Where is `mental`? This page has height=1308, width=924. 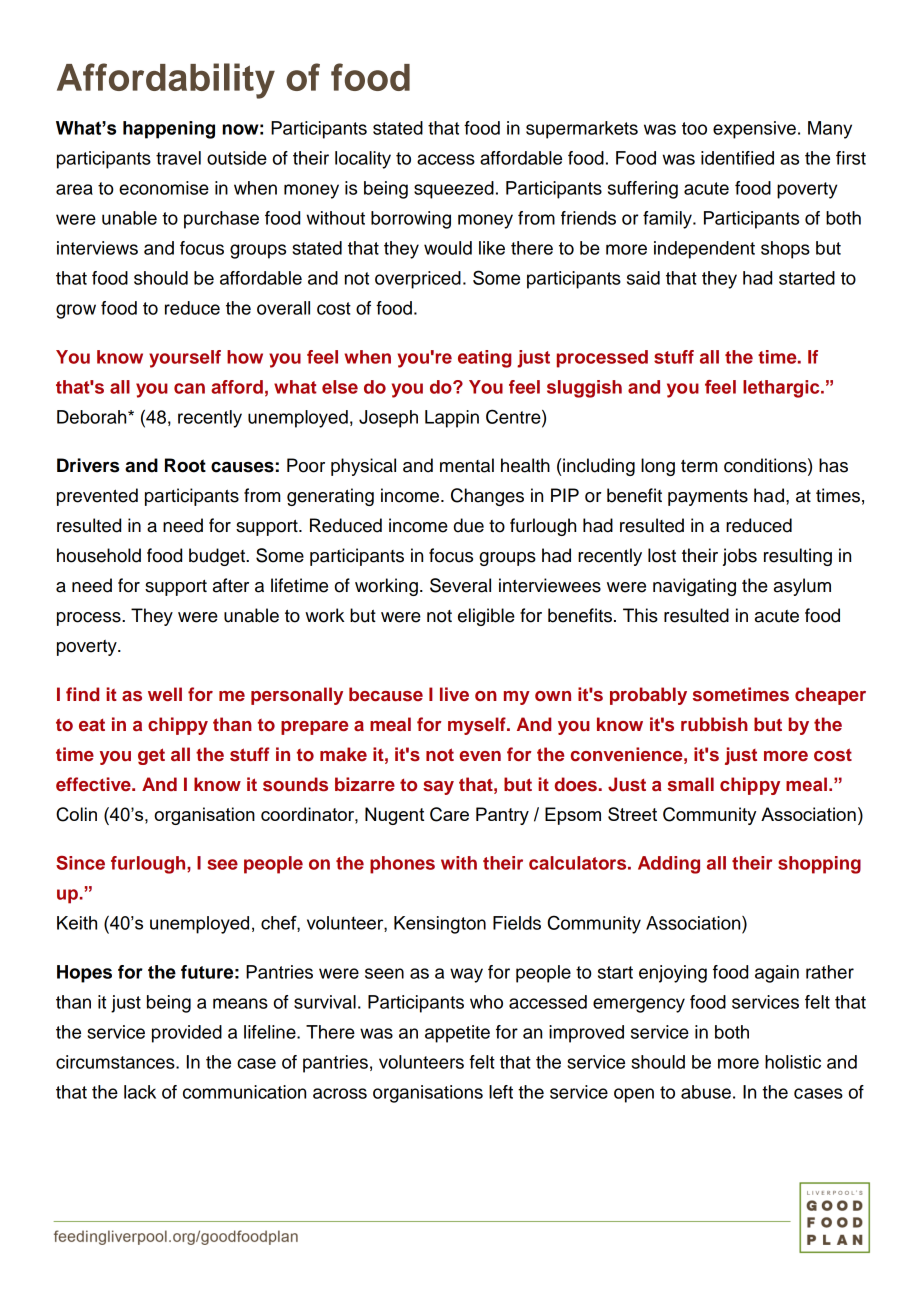 mental is located at coordinates (467, 465).
